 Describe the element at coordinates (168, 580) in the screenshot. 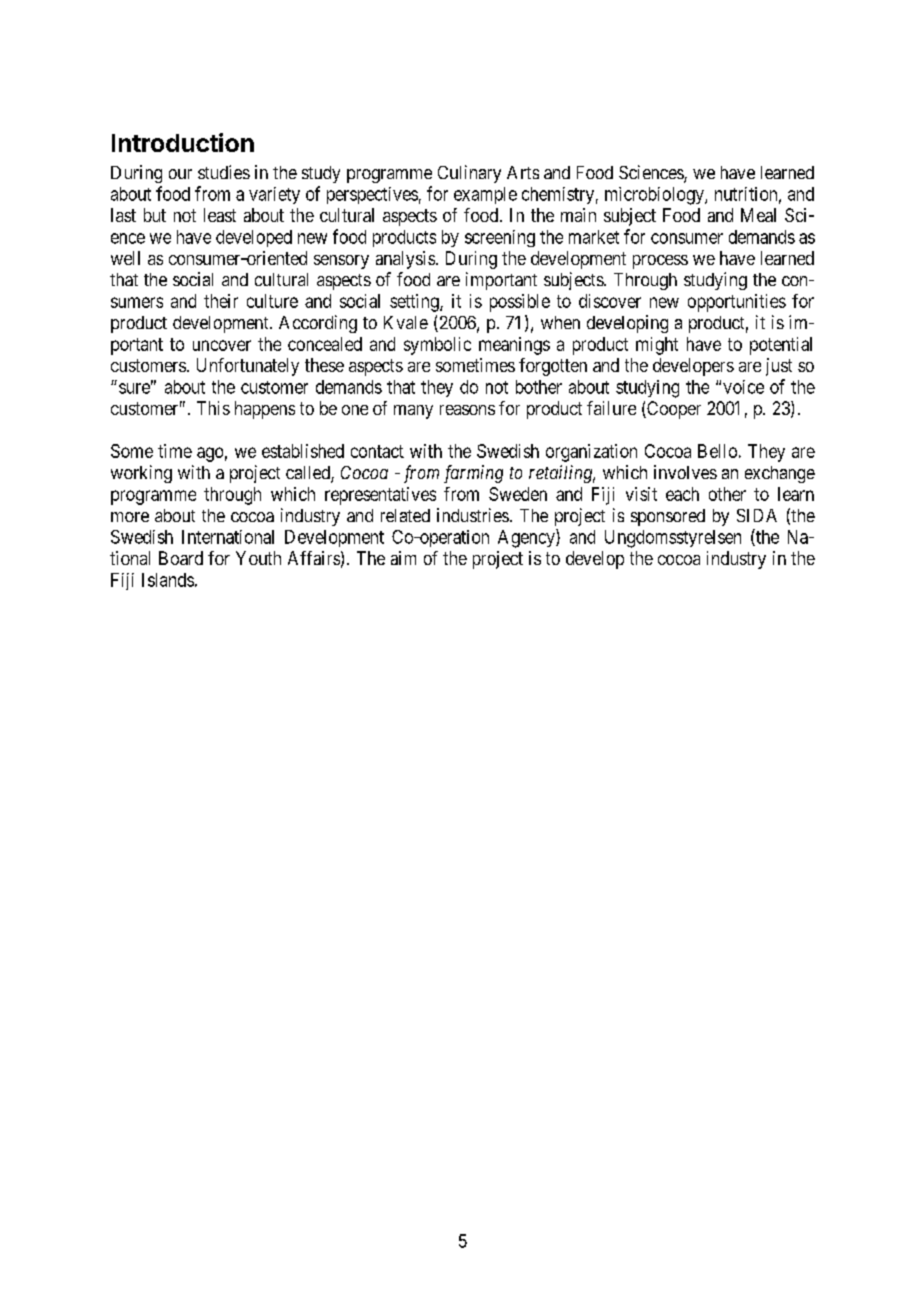

I see `Islands` at that location.
